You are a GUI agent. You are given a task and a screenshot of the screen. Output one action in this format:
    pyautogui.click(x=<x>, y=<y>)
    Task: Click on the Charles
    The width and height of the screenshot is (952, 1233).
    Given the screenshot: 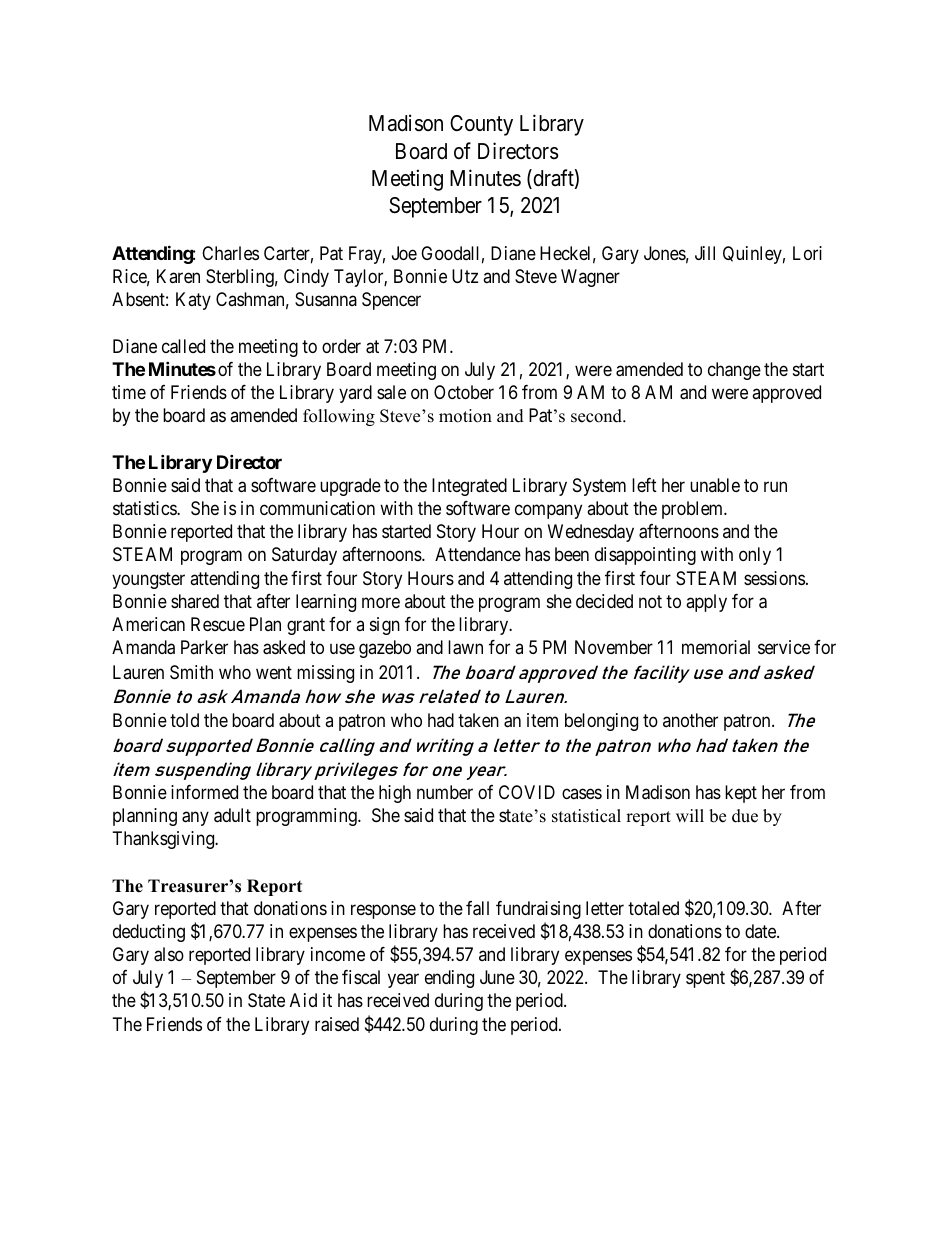 What is the action you would take?
    pyautogui.click(x=230, y=253)
